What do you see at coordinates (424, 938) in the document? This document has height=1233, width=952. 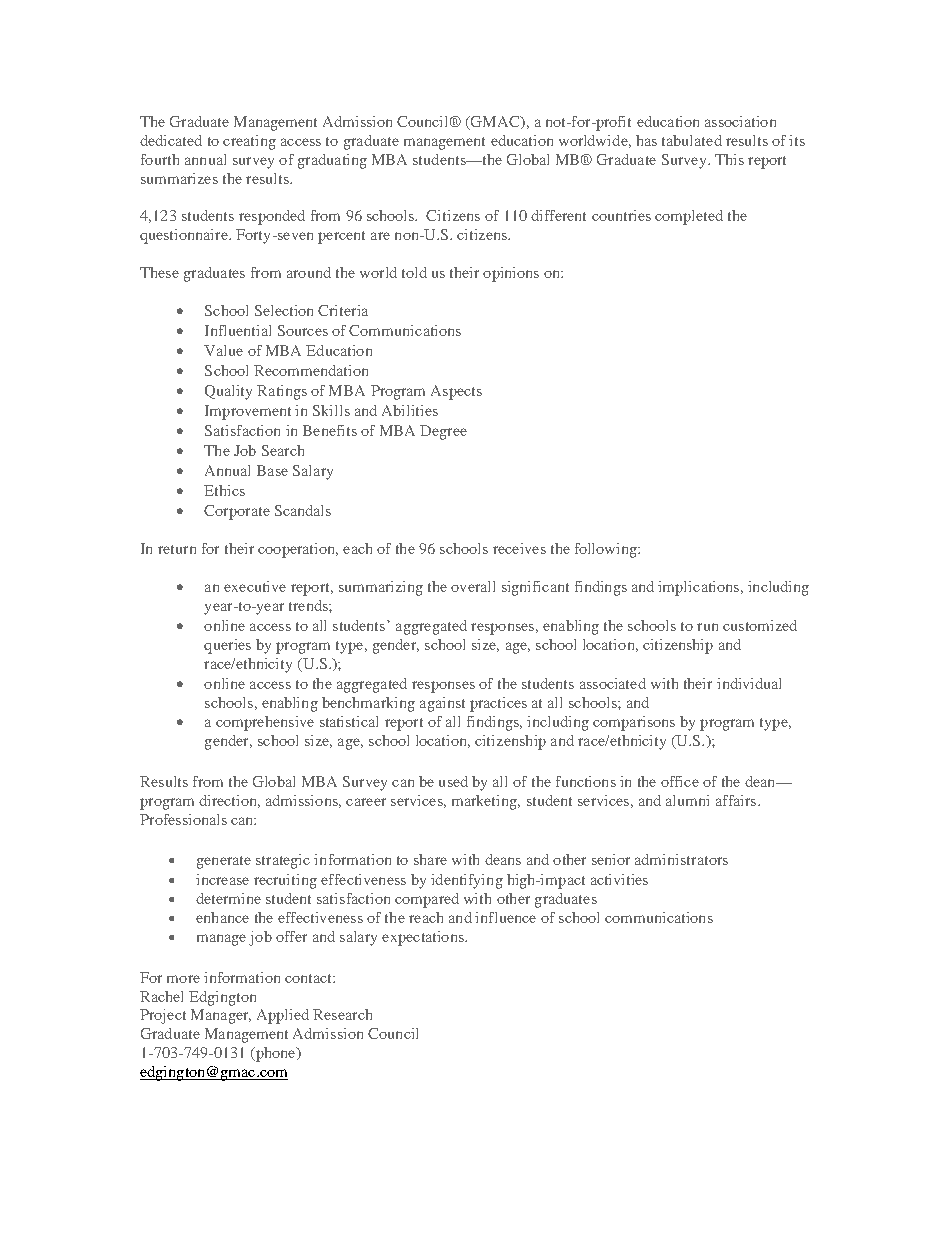 I see `expectations` at bounding box center [424, 938].
